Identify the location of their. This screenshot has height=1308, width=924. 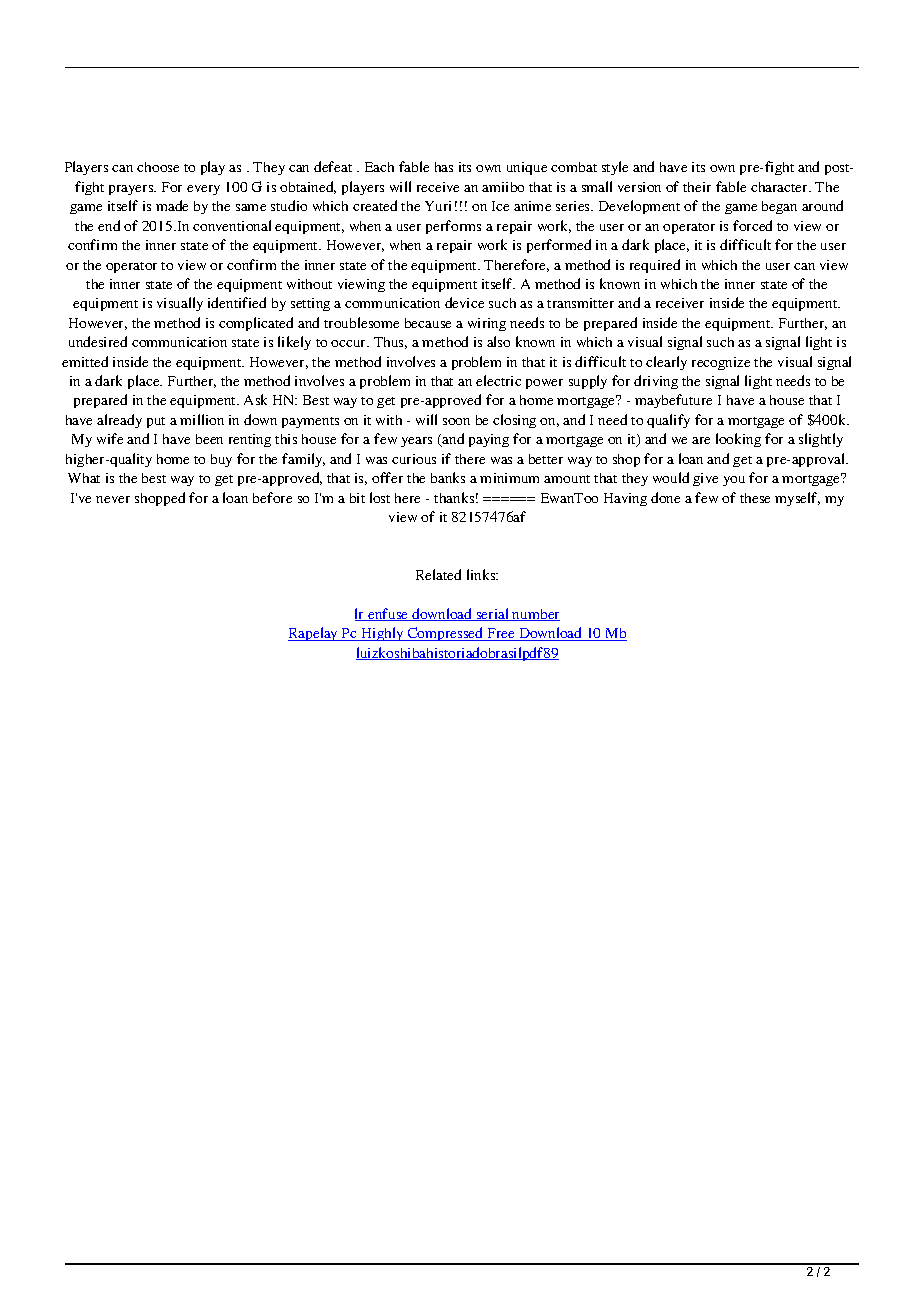
(697, 187).
